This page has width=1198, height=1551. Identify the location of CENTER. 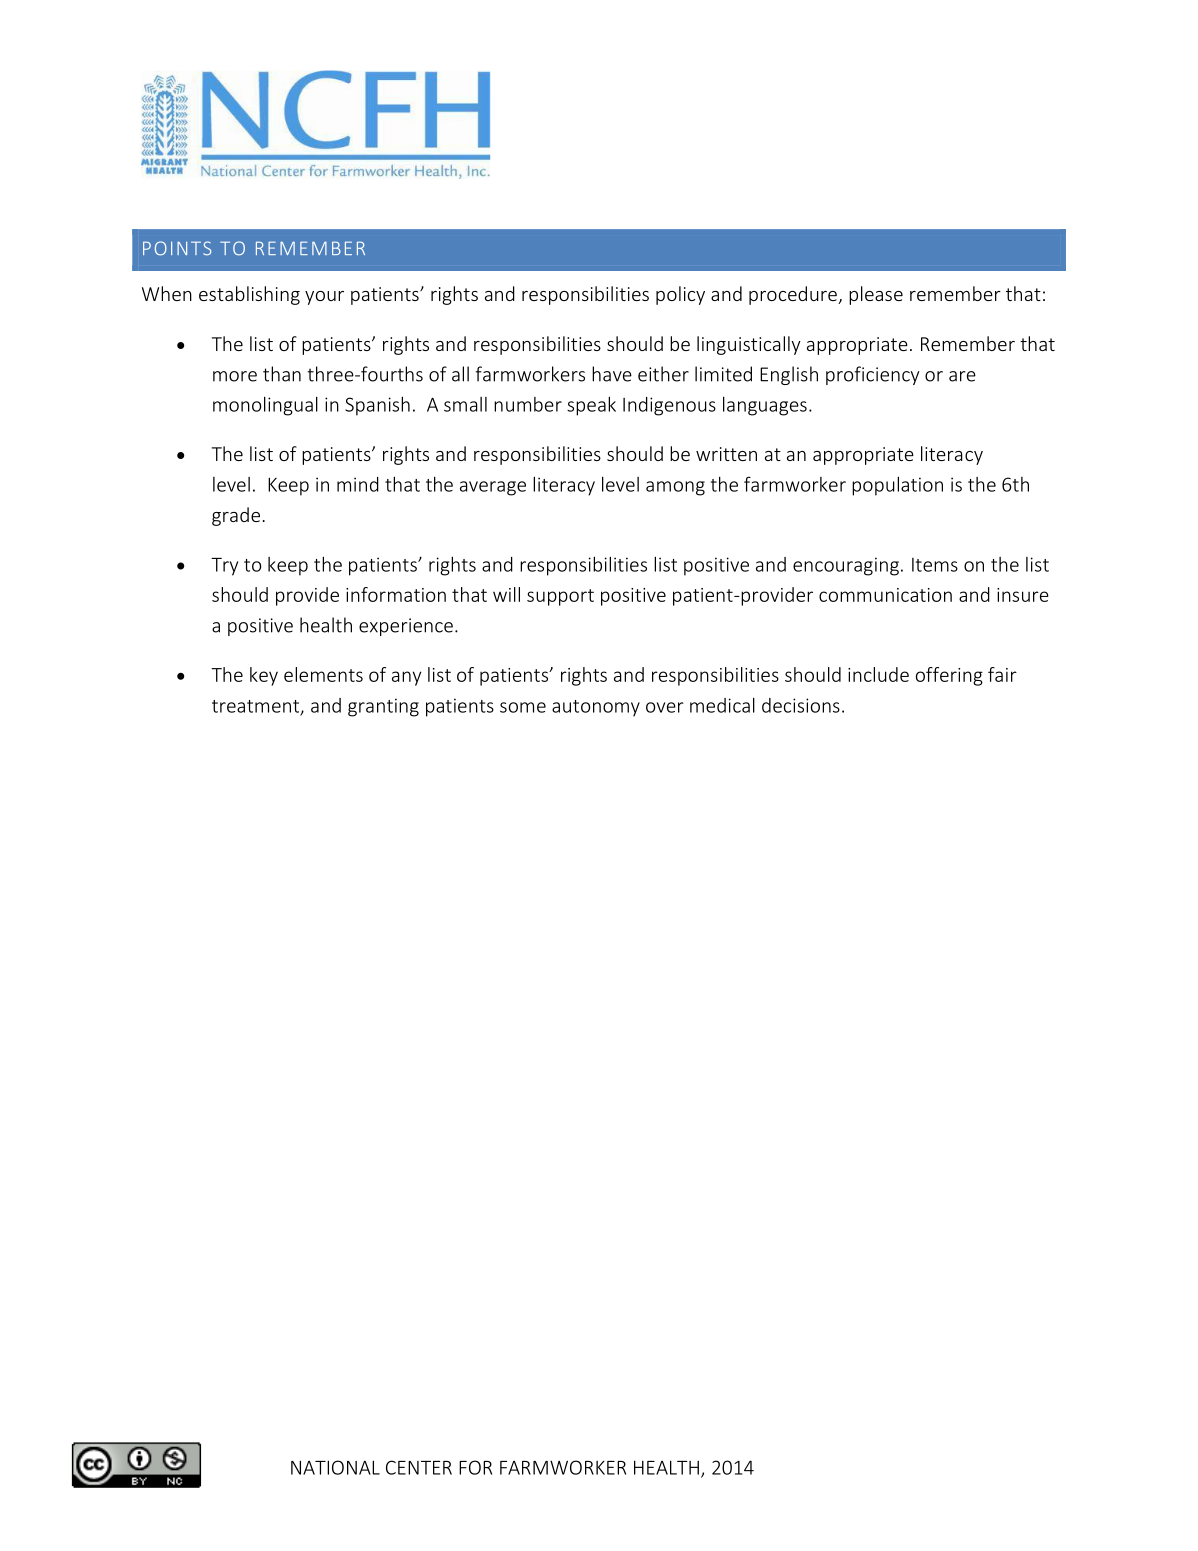
(419, 1467).
